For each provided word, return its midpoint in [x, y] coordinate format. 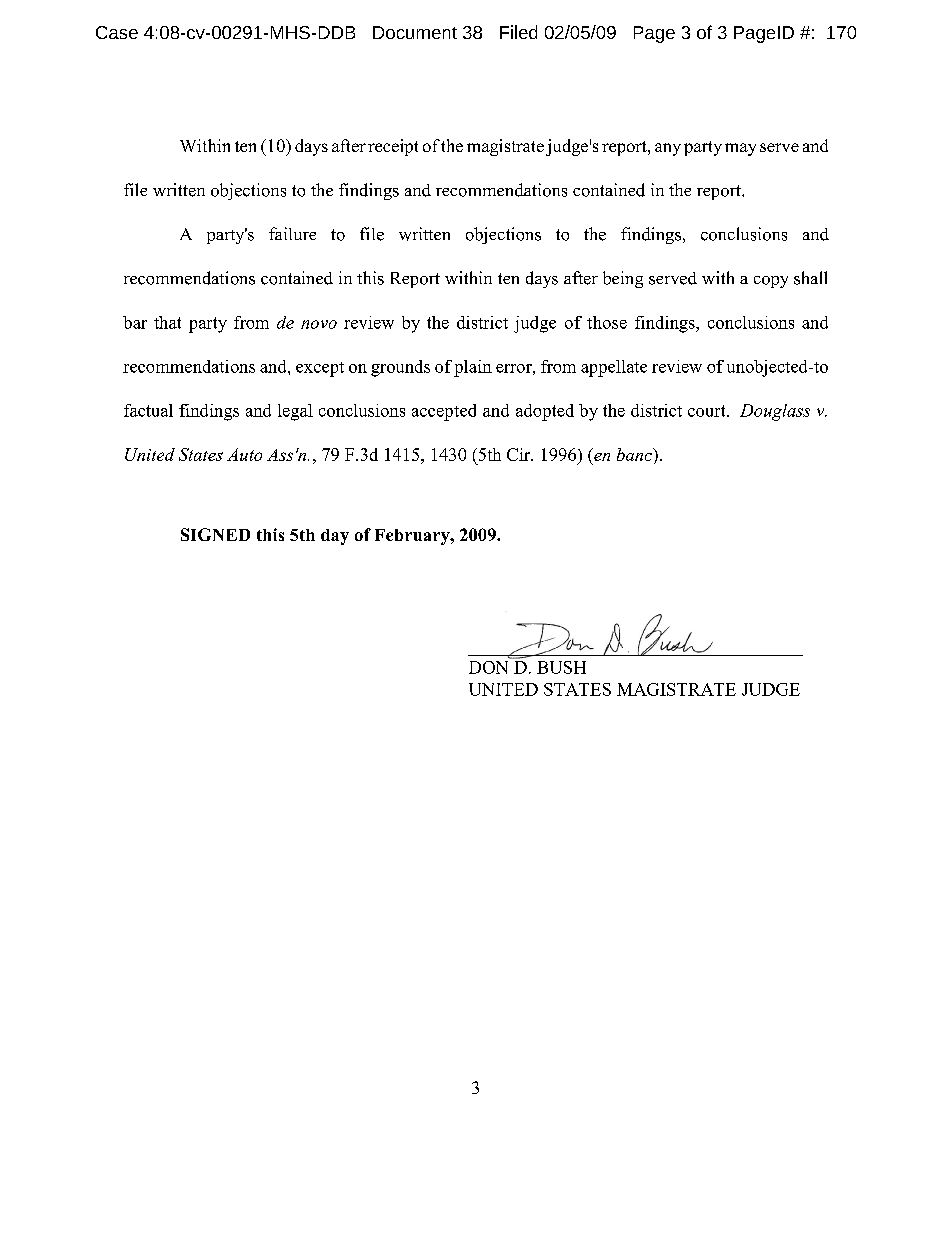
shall [810, 278]
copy [771, 282]
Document [415, 32]
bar [135, 322]
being [623, 279]
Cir [520, 454]
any [668, 149]
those [607, 322]
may [740, 149]
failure [292, 233]
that [167, 322]
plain [473, 368]
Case [117, 32]
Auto [244, 454]
